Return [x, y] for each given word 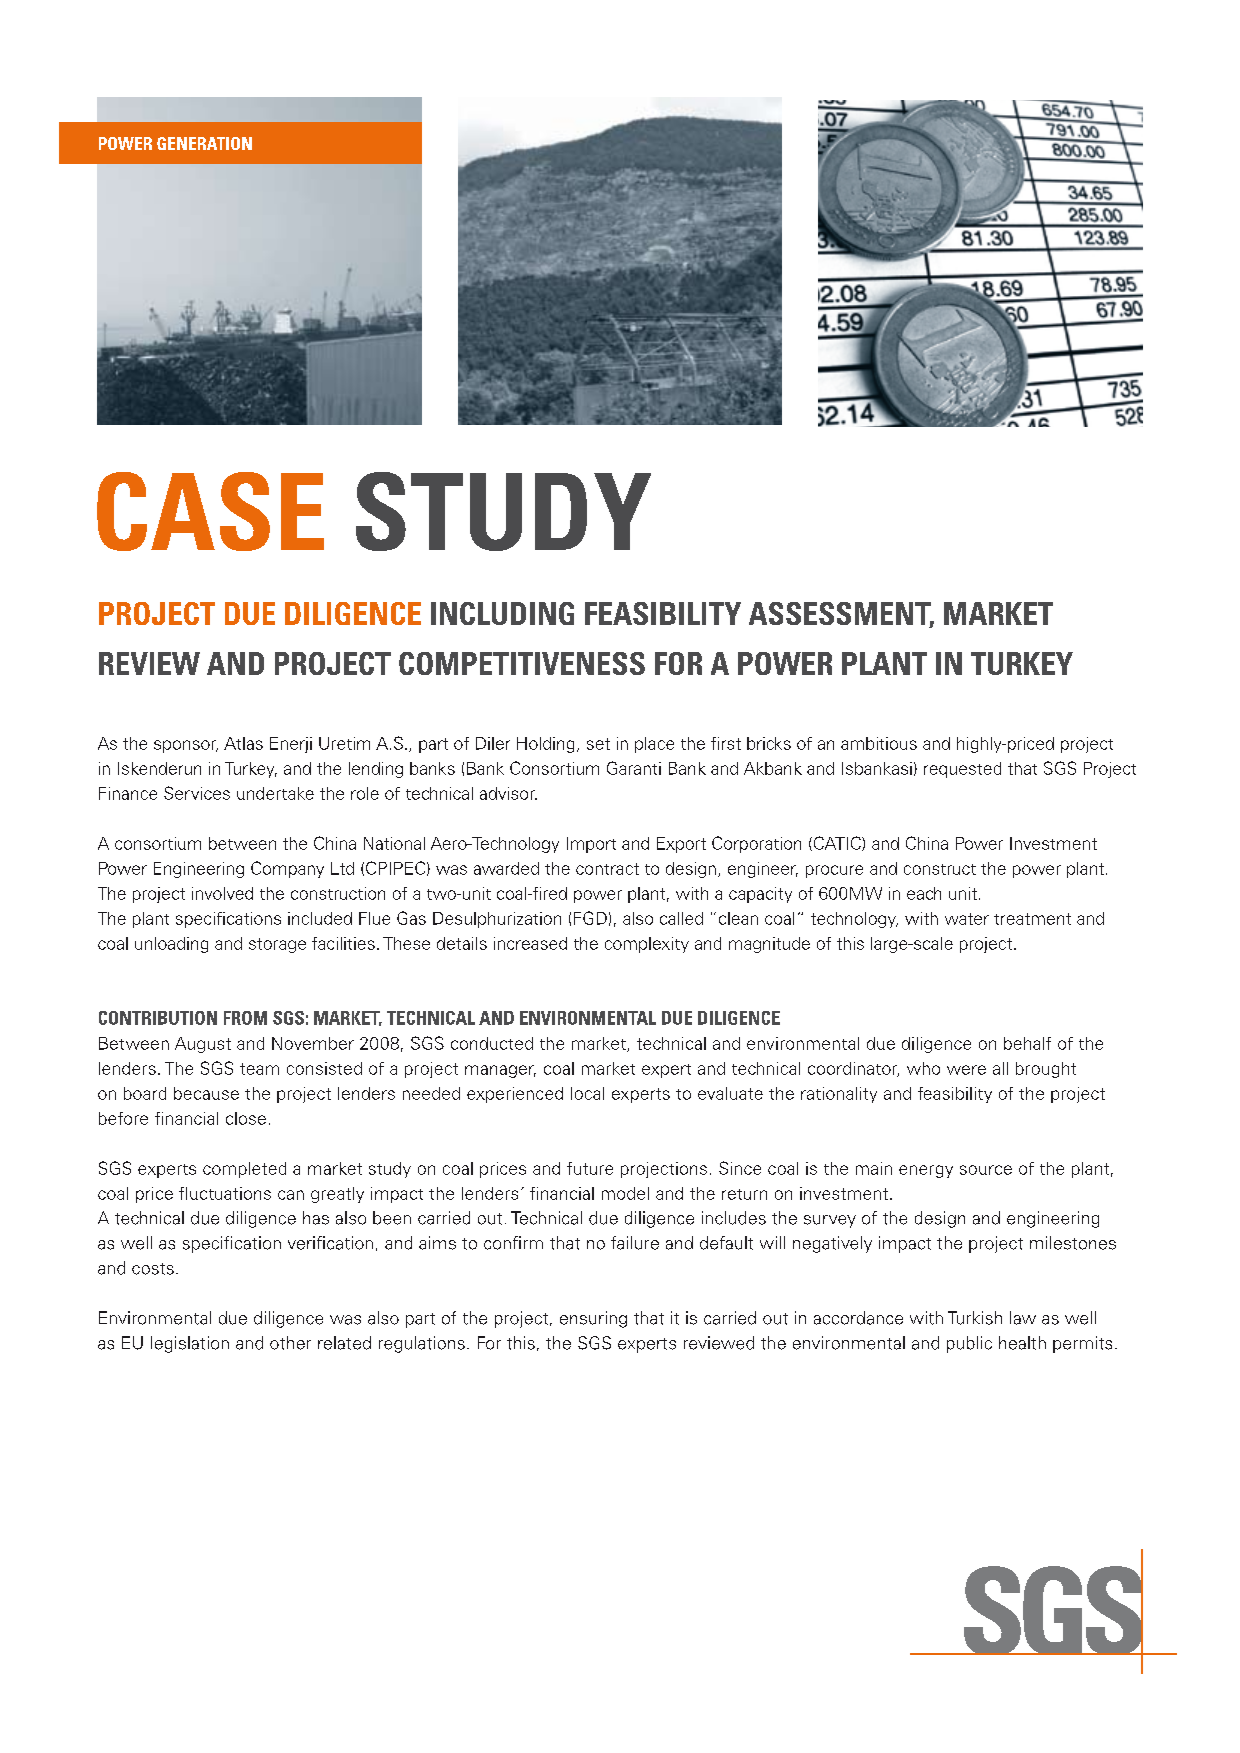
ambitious [879, 743]
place [654, 745]
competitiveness [522, 663]
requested [962, 770]
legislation [190, 1344]
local [587, 1093]
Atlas [243, 743]
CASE [210, 511]
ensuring [593, 1319]
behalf [1027, 1043]
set [598, 744]
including [502, 613]
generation [204, 143]
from [245, 1018]
